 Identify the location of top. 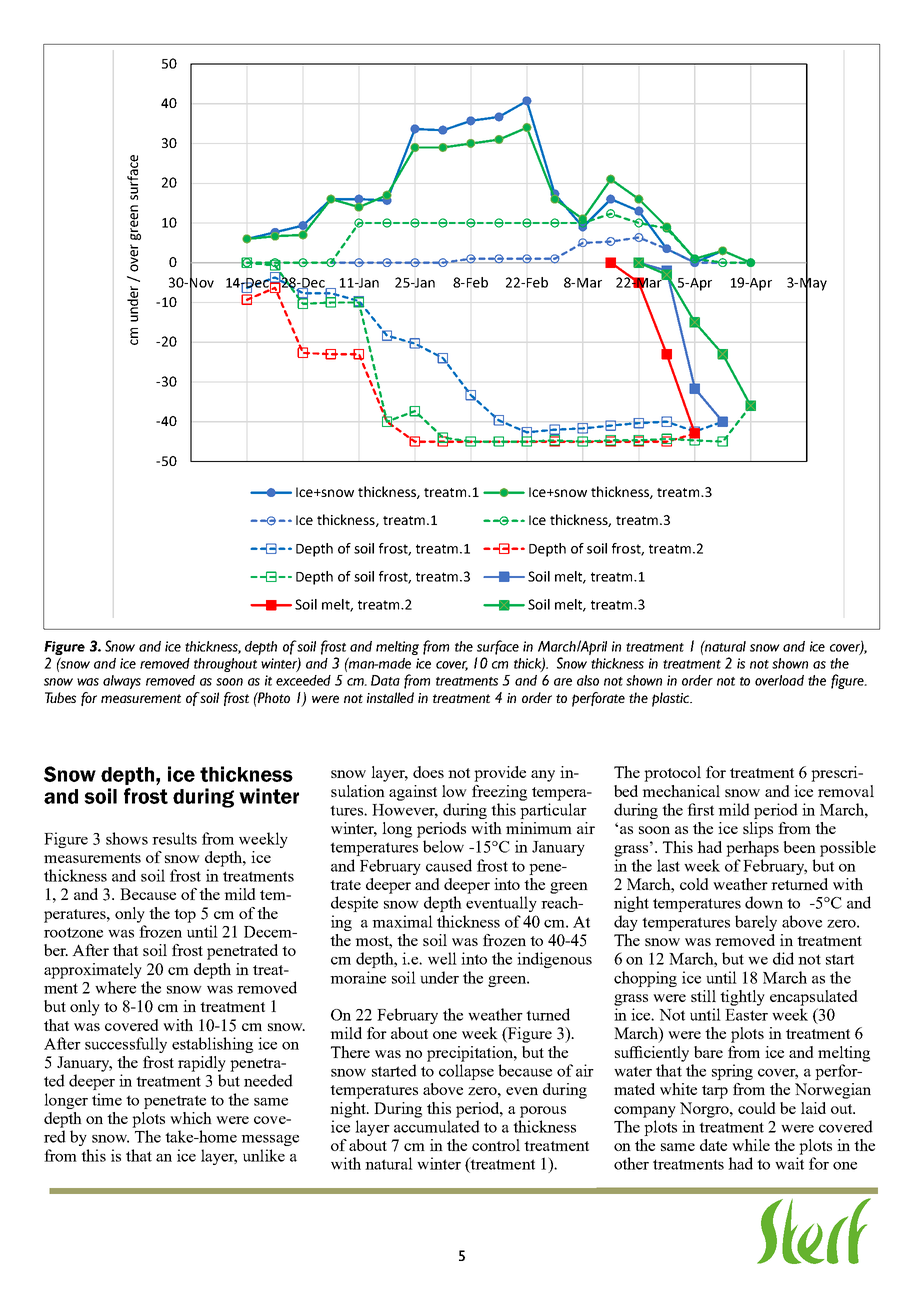
(185, 916).
